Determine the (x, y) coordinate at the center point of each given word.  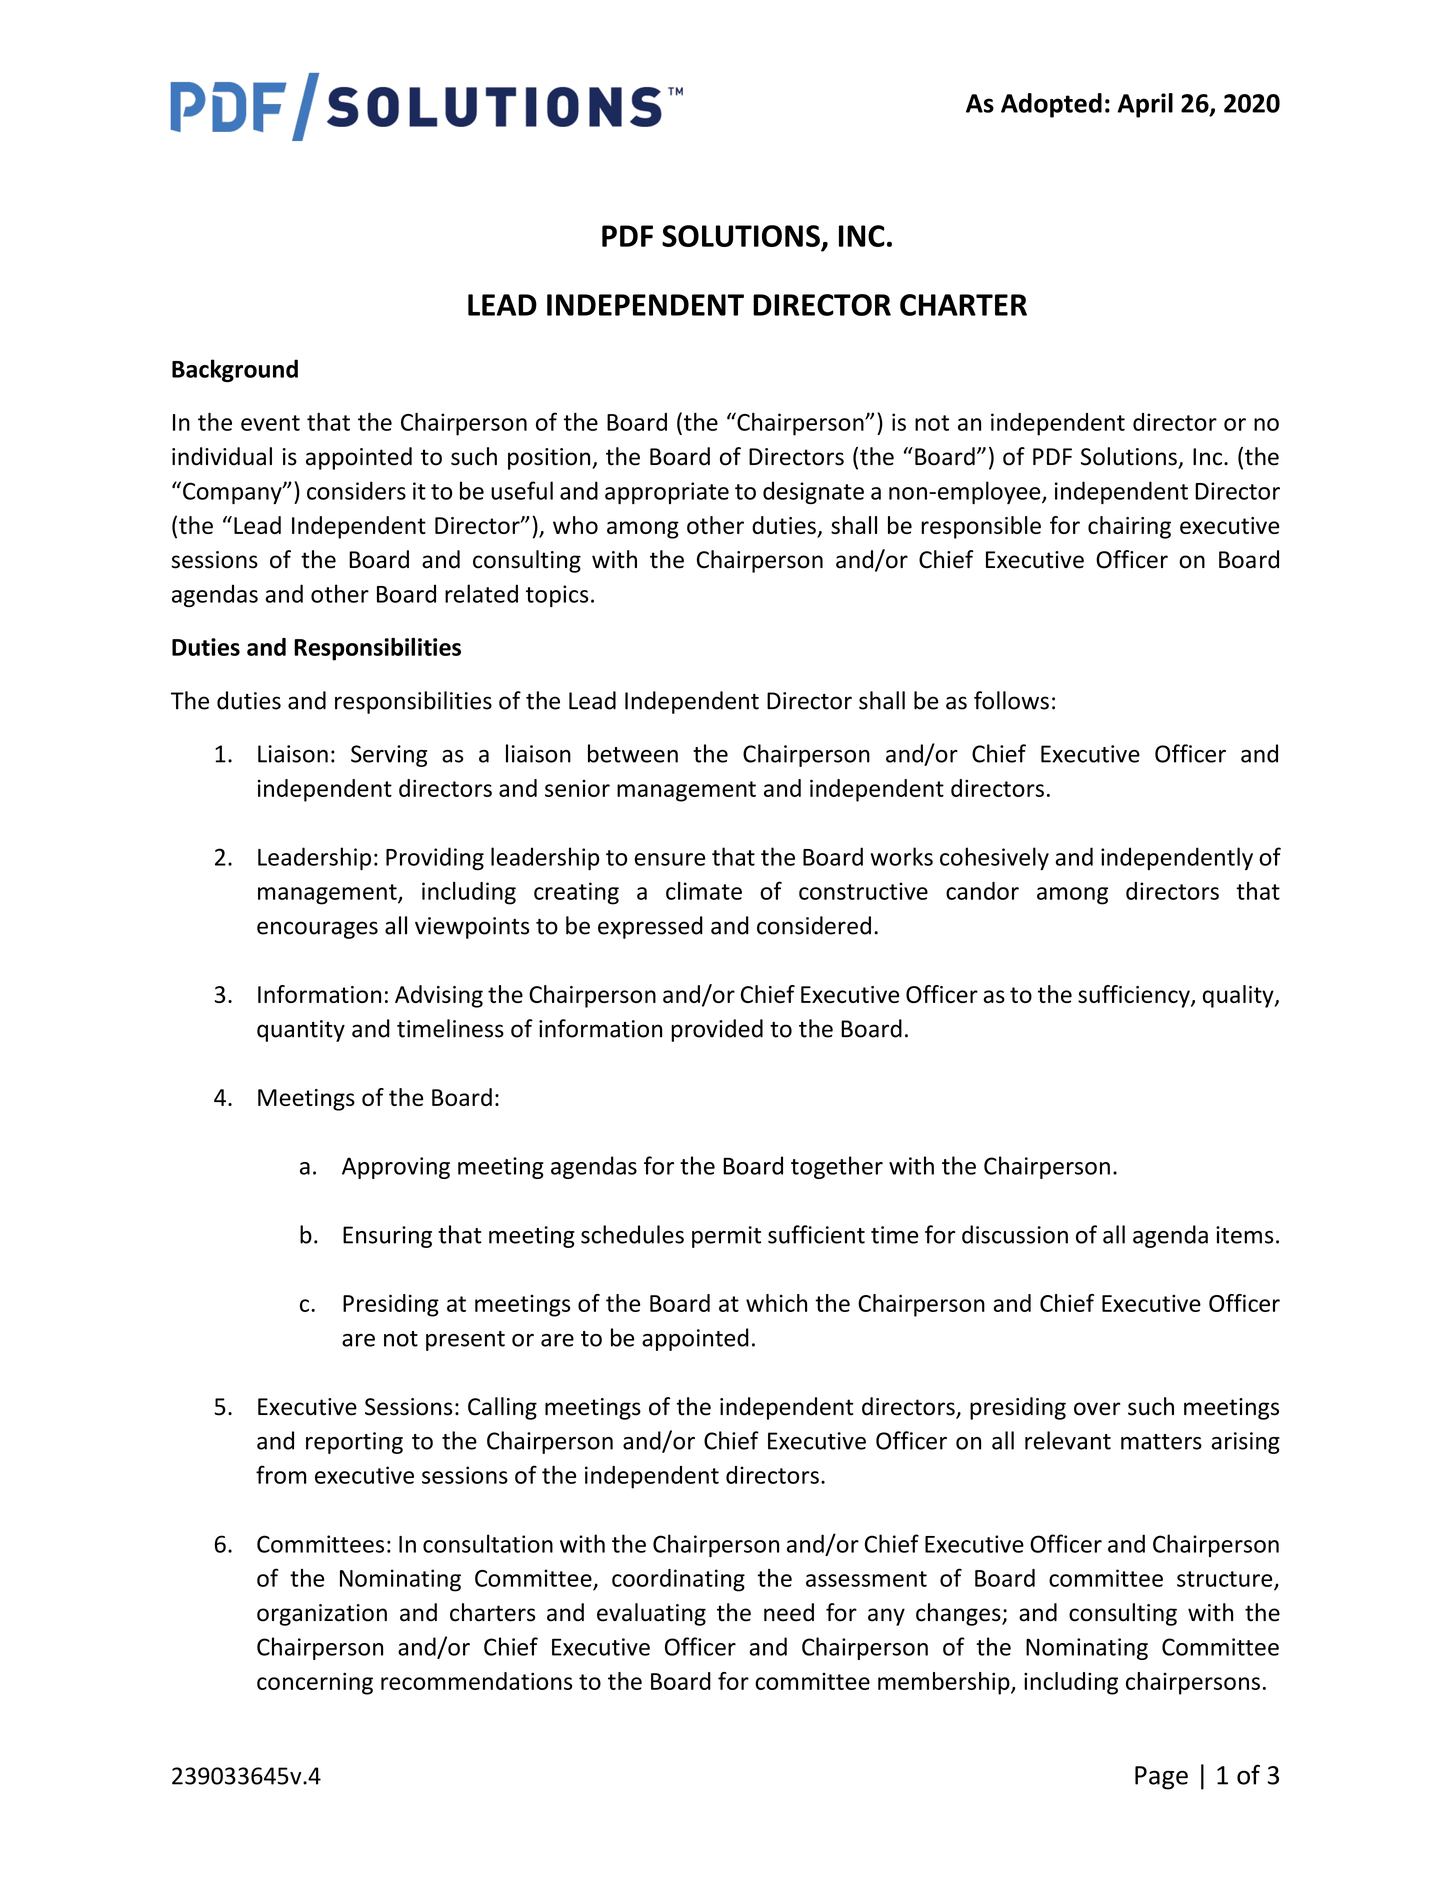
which (776, 1303)
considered (814, 925)
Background (235, 370)
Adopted (1051, 105)
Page (1161, 1778)
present (465, 1341)
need (789, 1612)
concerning (315, 1683)
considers (356, 490)
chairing (1129, 527)
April (1145, 105)
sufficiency (1135, 996)
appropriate (667, 493)
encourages (317, 930)
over (1097, 1409)
